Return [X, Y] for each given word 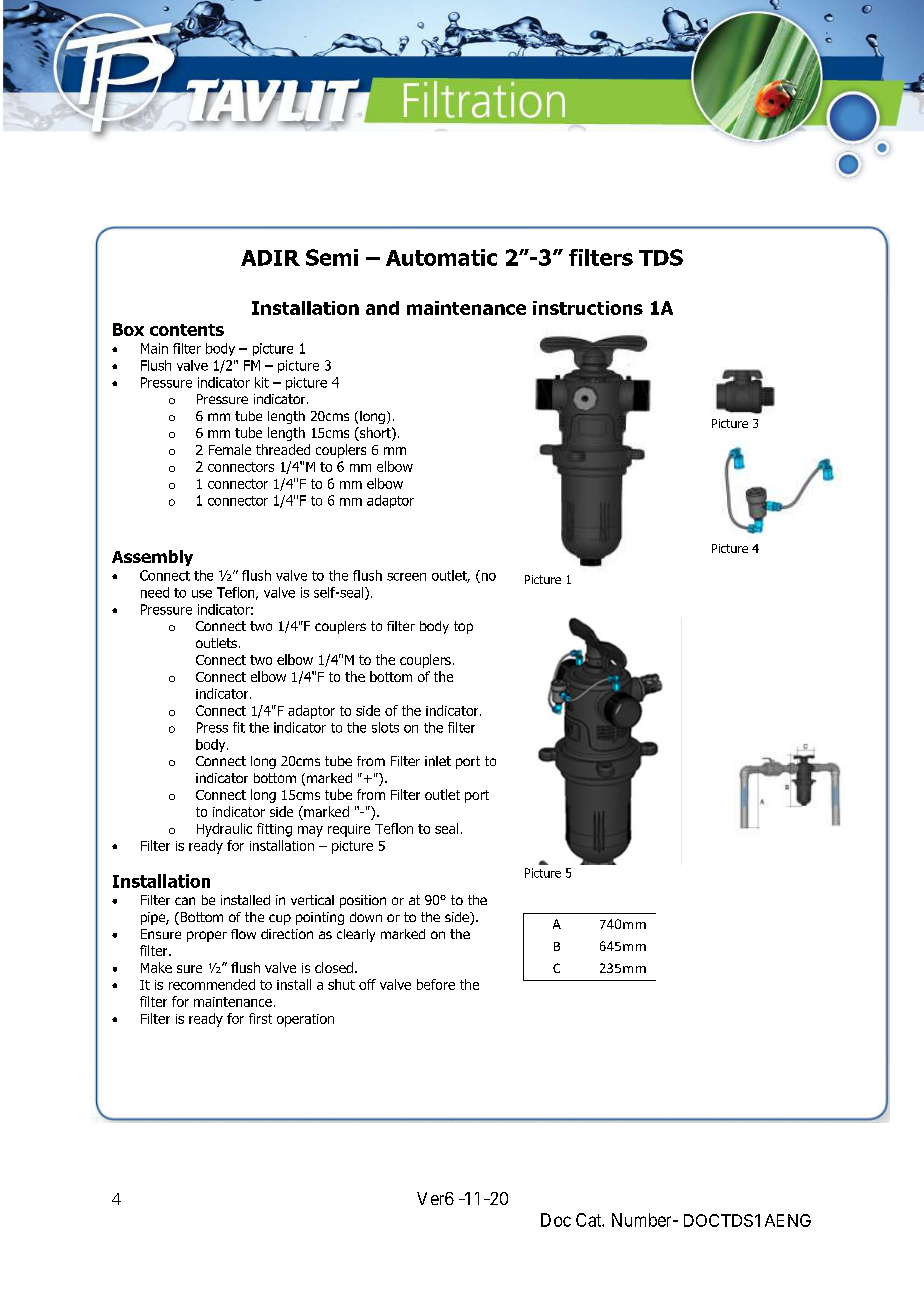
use [202, 594]
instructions [588, 308]
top [463, 627]
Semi [332, 257]
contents [187, 330]
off [367, 984]
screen [406, 577]
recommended [212, 984]
